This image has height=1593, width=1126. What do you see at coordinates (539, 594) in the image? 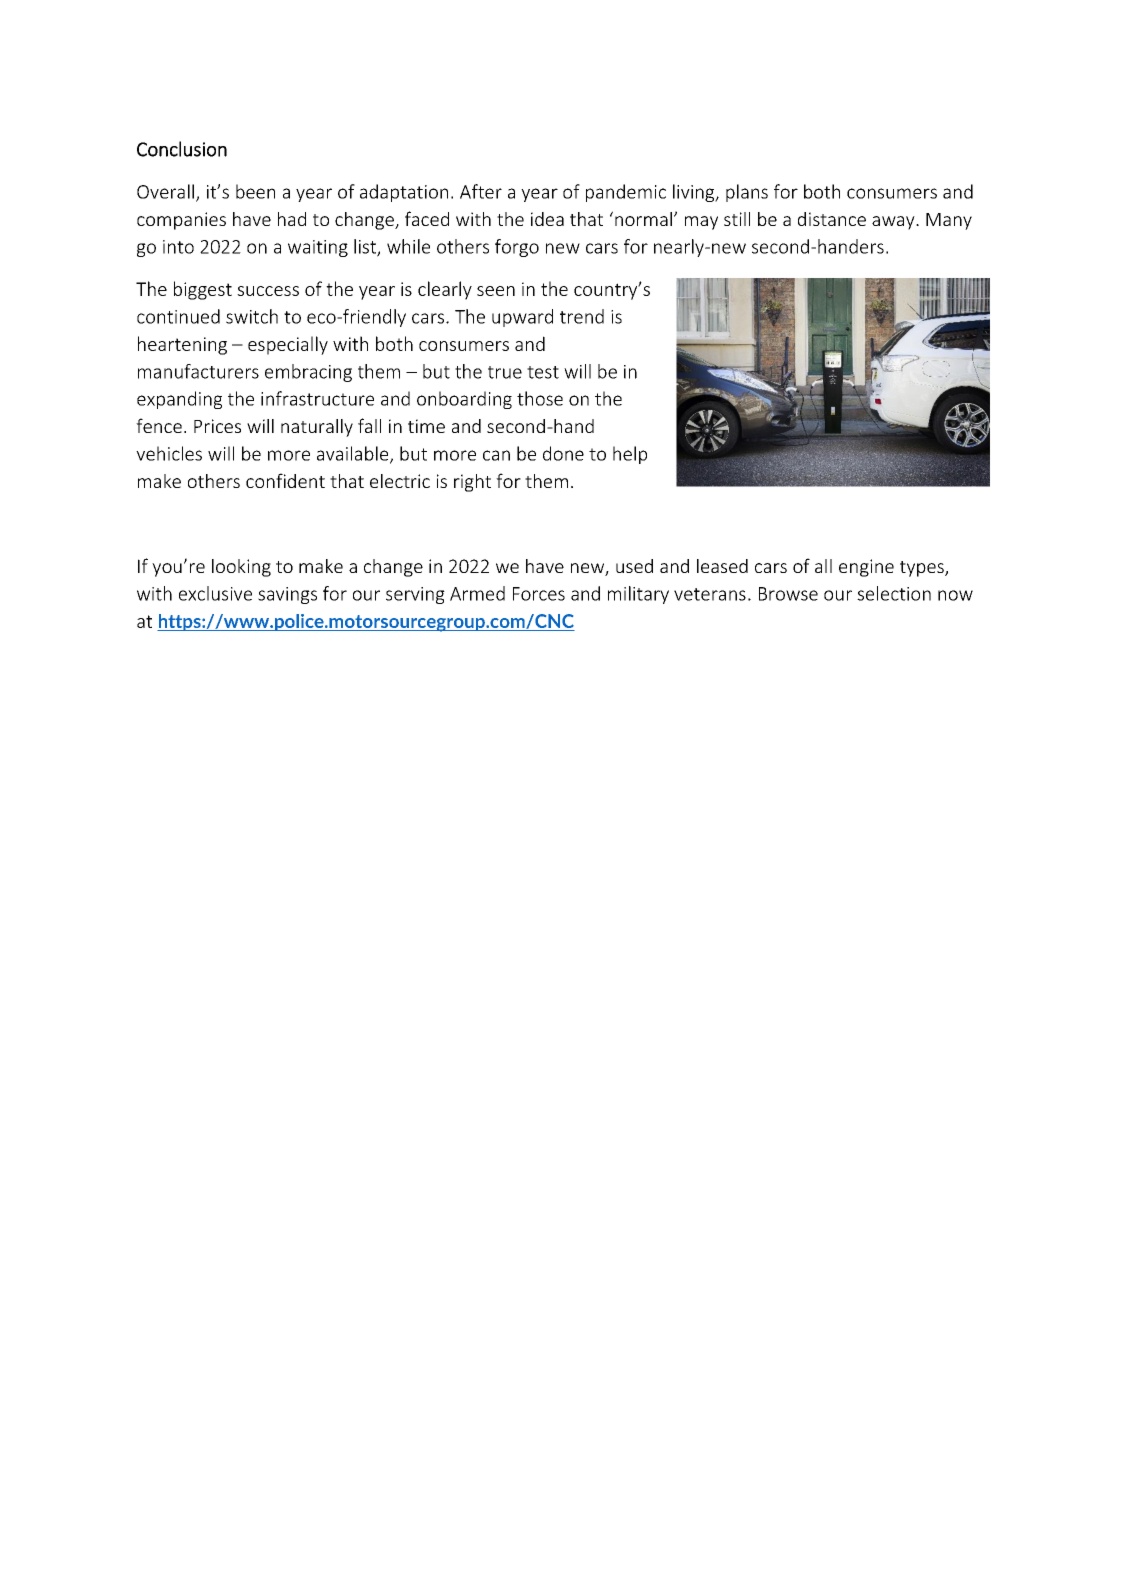
I see `Forces` at bounding box center [539, 594].
